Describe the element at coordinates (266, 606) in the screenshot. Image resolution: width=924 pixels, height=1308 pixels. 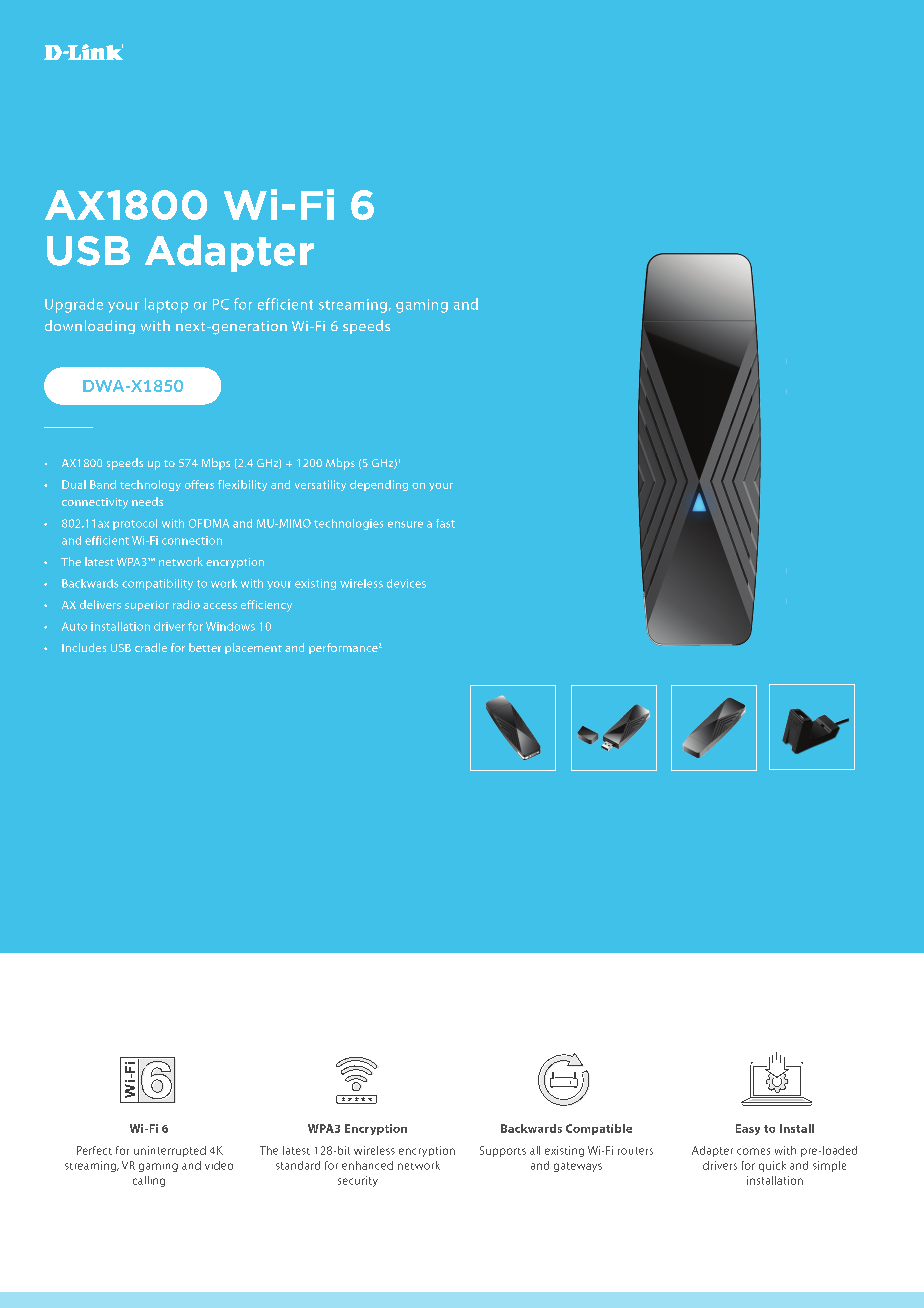
I see `efficiency` at that location.
